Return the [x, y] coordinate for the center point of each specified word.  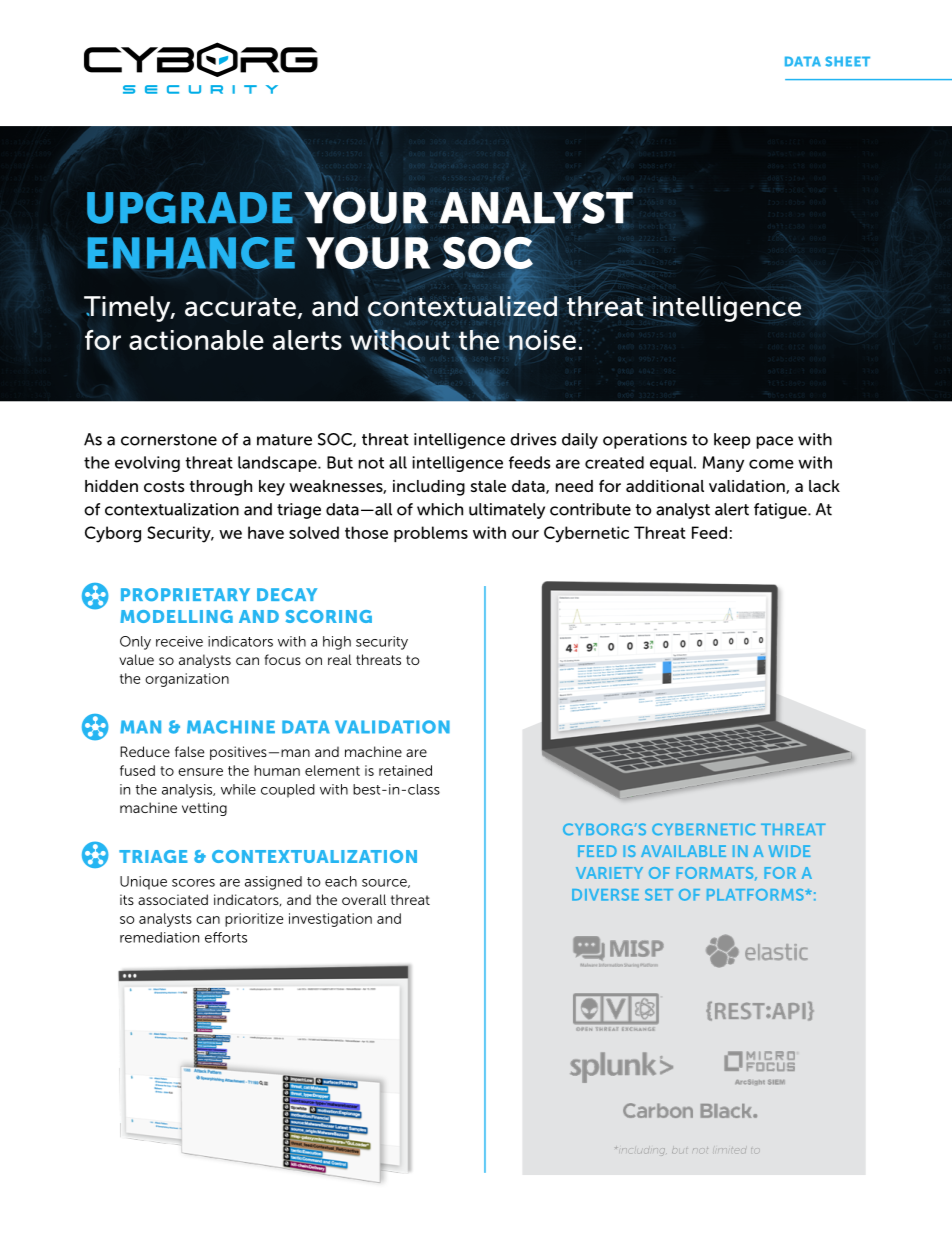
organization [187, 680]
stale [488, 486]
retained [405, 770]
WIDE [789, 851]
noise [542, 338]
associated [173, 899]
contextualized [462, 305]
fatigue [781, 511]
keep [732, 441]
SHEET [847, 61]
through [221, 488]
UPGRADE [190, 207]
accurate [240, 307]
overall [364, 899]
